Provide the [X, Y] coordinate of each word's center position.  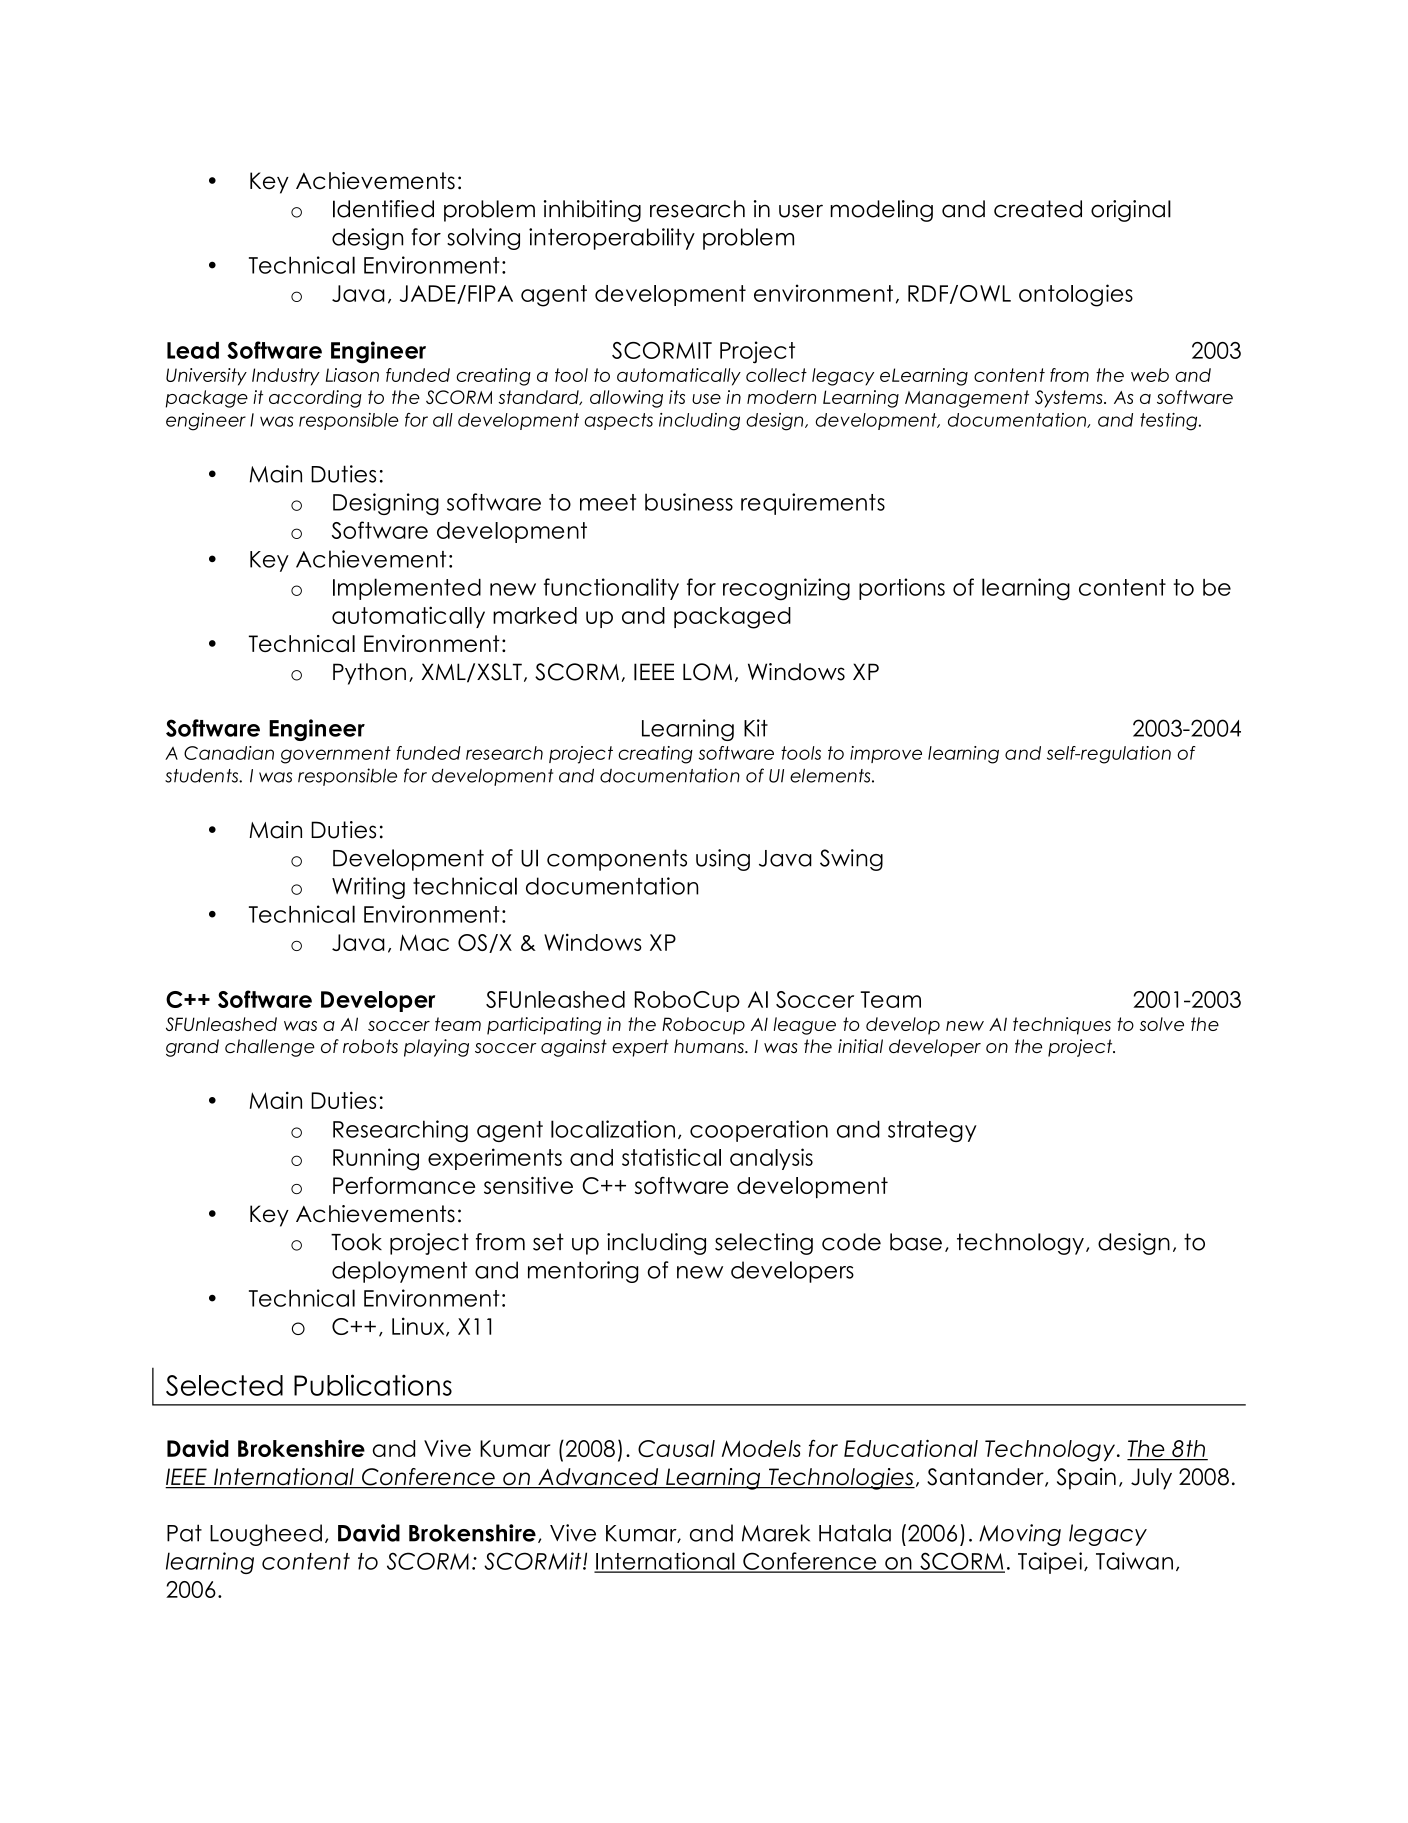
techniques [1062, 1026]
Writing [368, 888]
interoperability [612, 239]
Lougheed [266, 1535]
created [1038, 209]
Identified [383, 209]
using [723, 860]
